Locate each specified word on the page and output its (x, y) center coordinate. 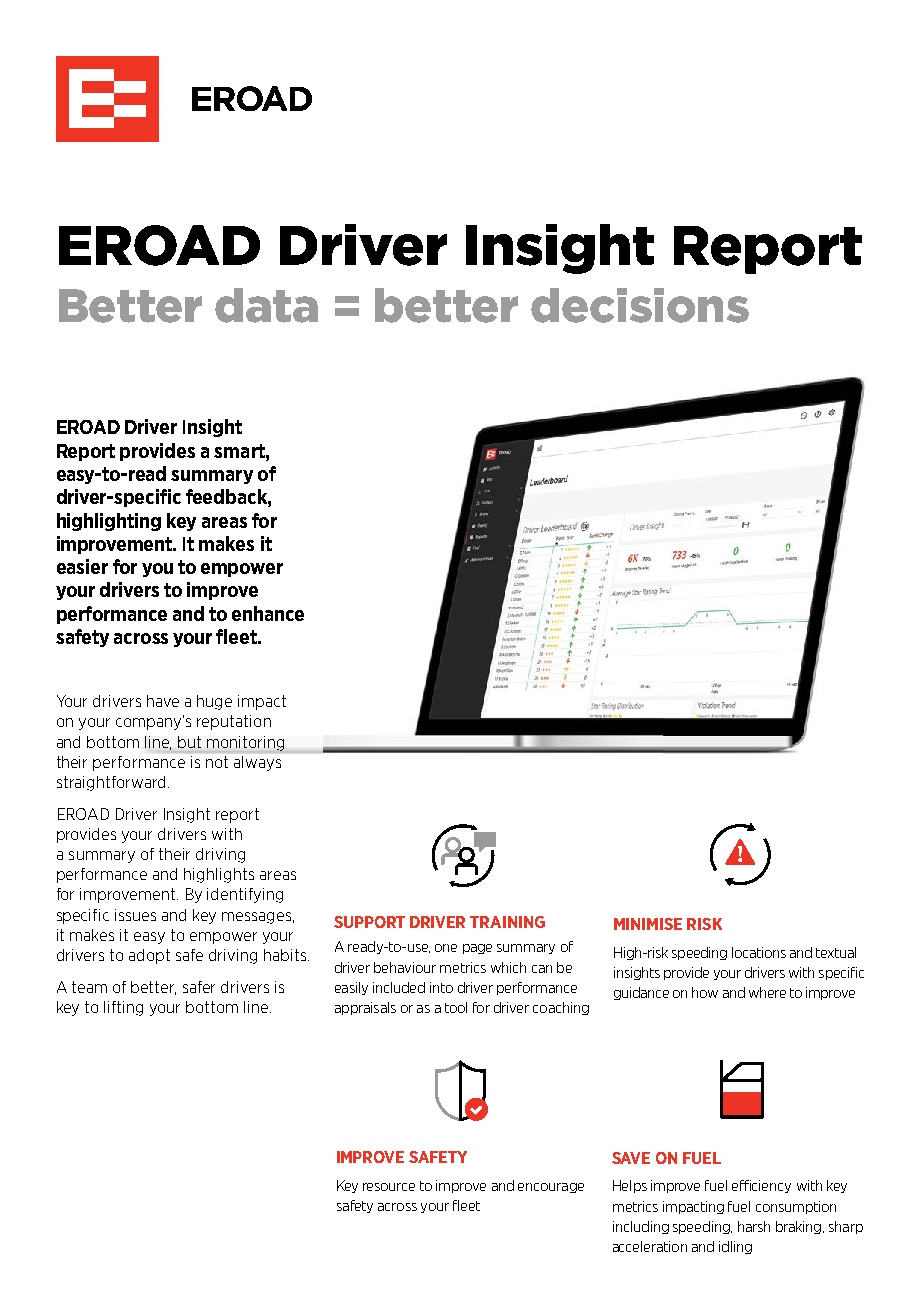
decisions (640, 305)
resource (389, 1187)
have (163, 701)
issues (135, 915)
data (266, 305)
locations (759, 952)
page (477, 949)
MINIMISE (648, 924)
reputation (234, 722)
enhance (268, 613)
